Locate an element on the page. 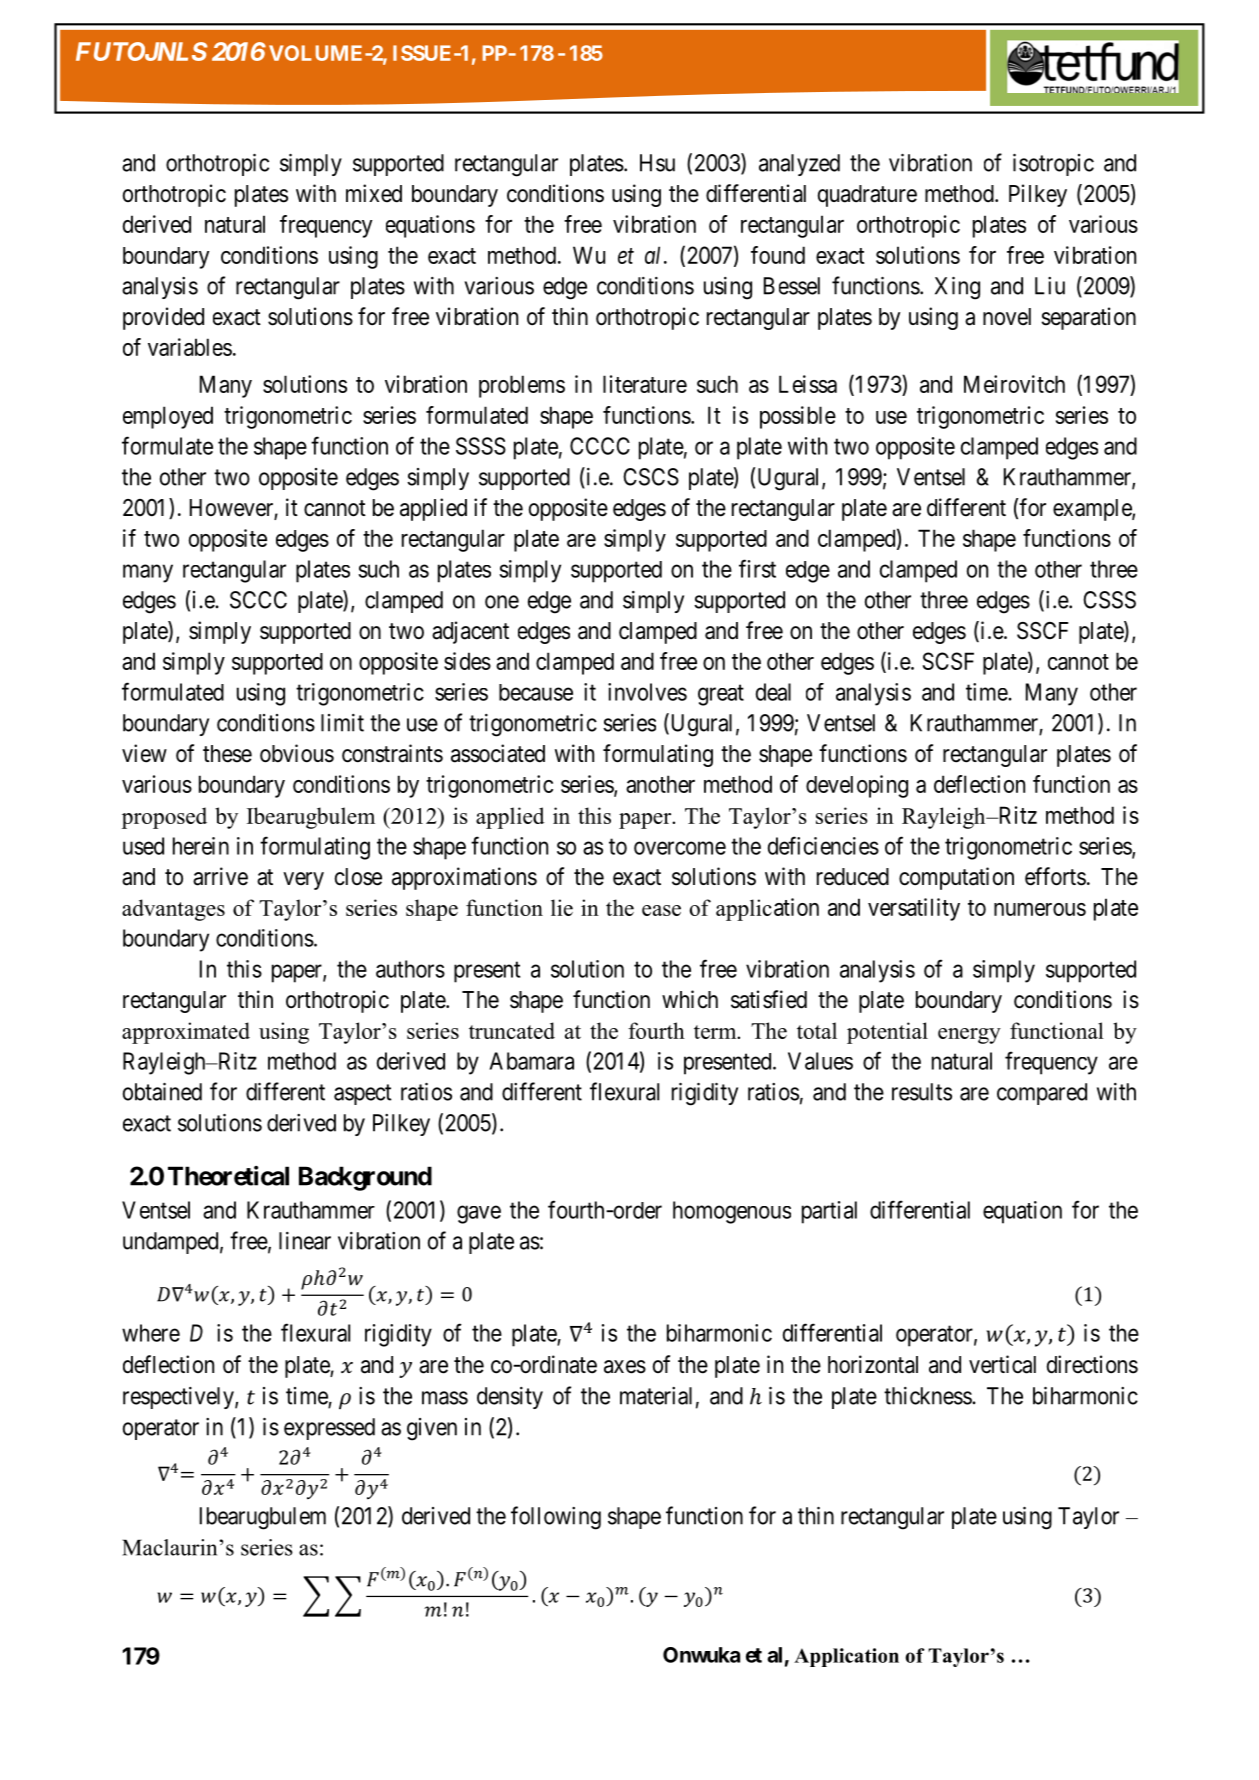 This image has height=1780, width=1259. overcome is located at coordinates (680, 848).
